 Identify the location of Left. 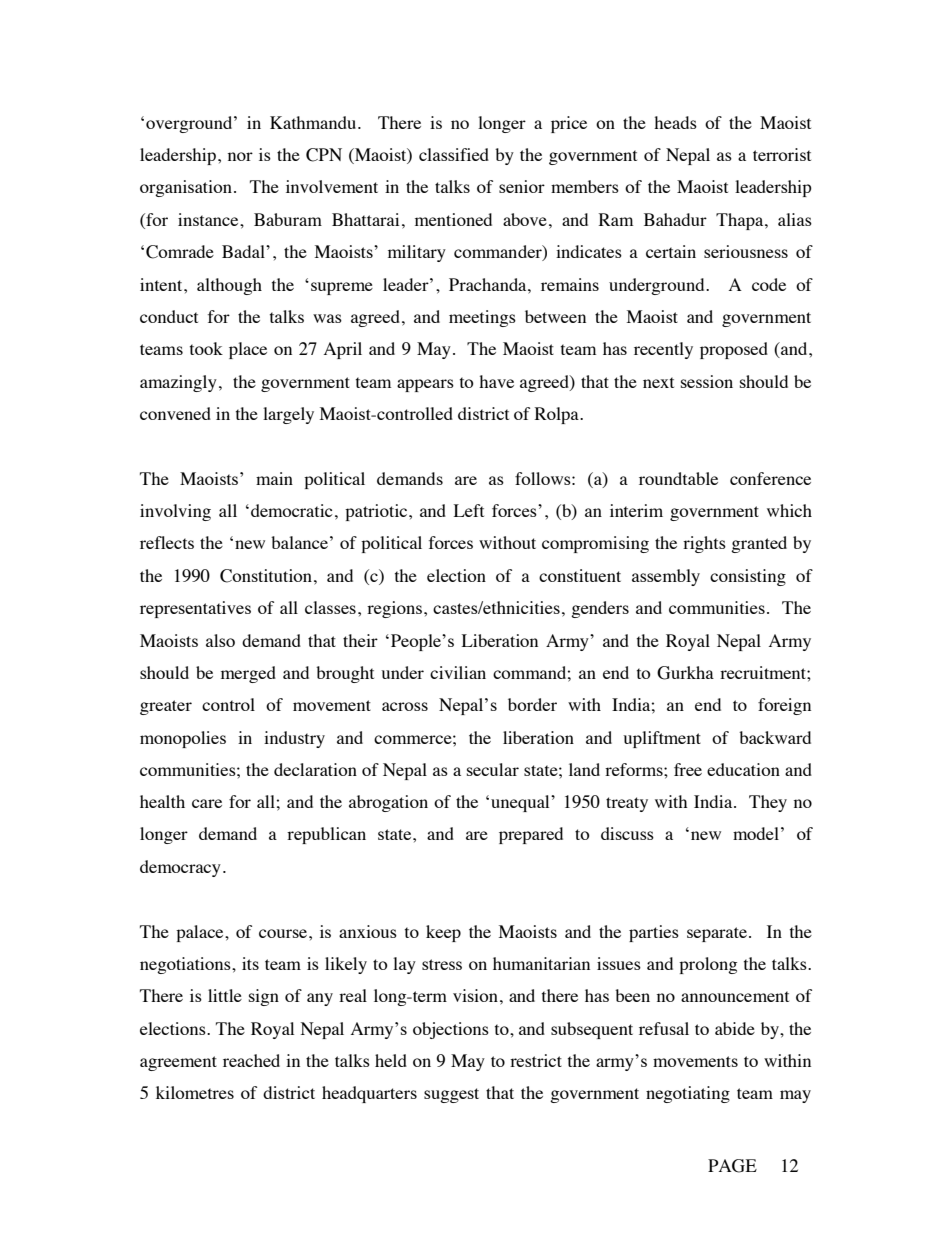
(469, 510).
